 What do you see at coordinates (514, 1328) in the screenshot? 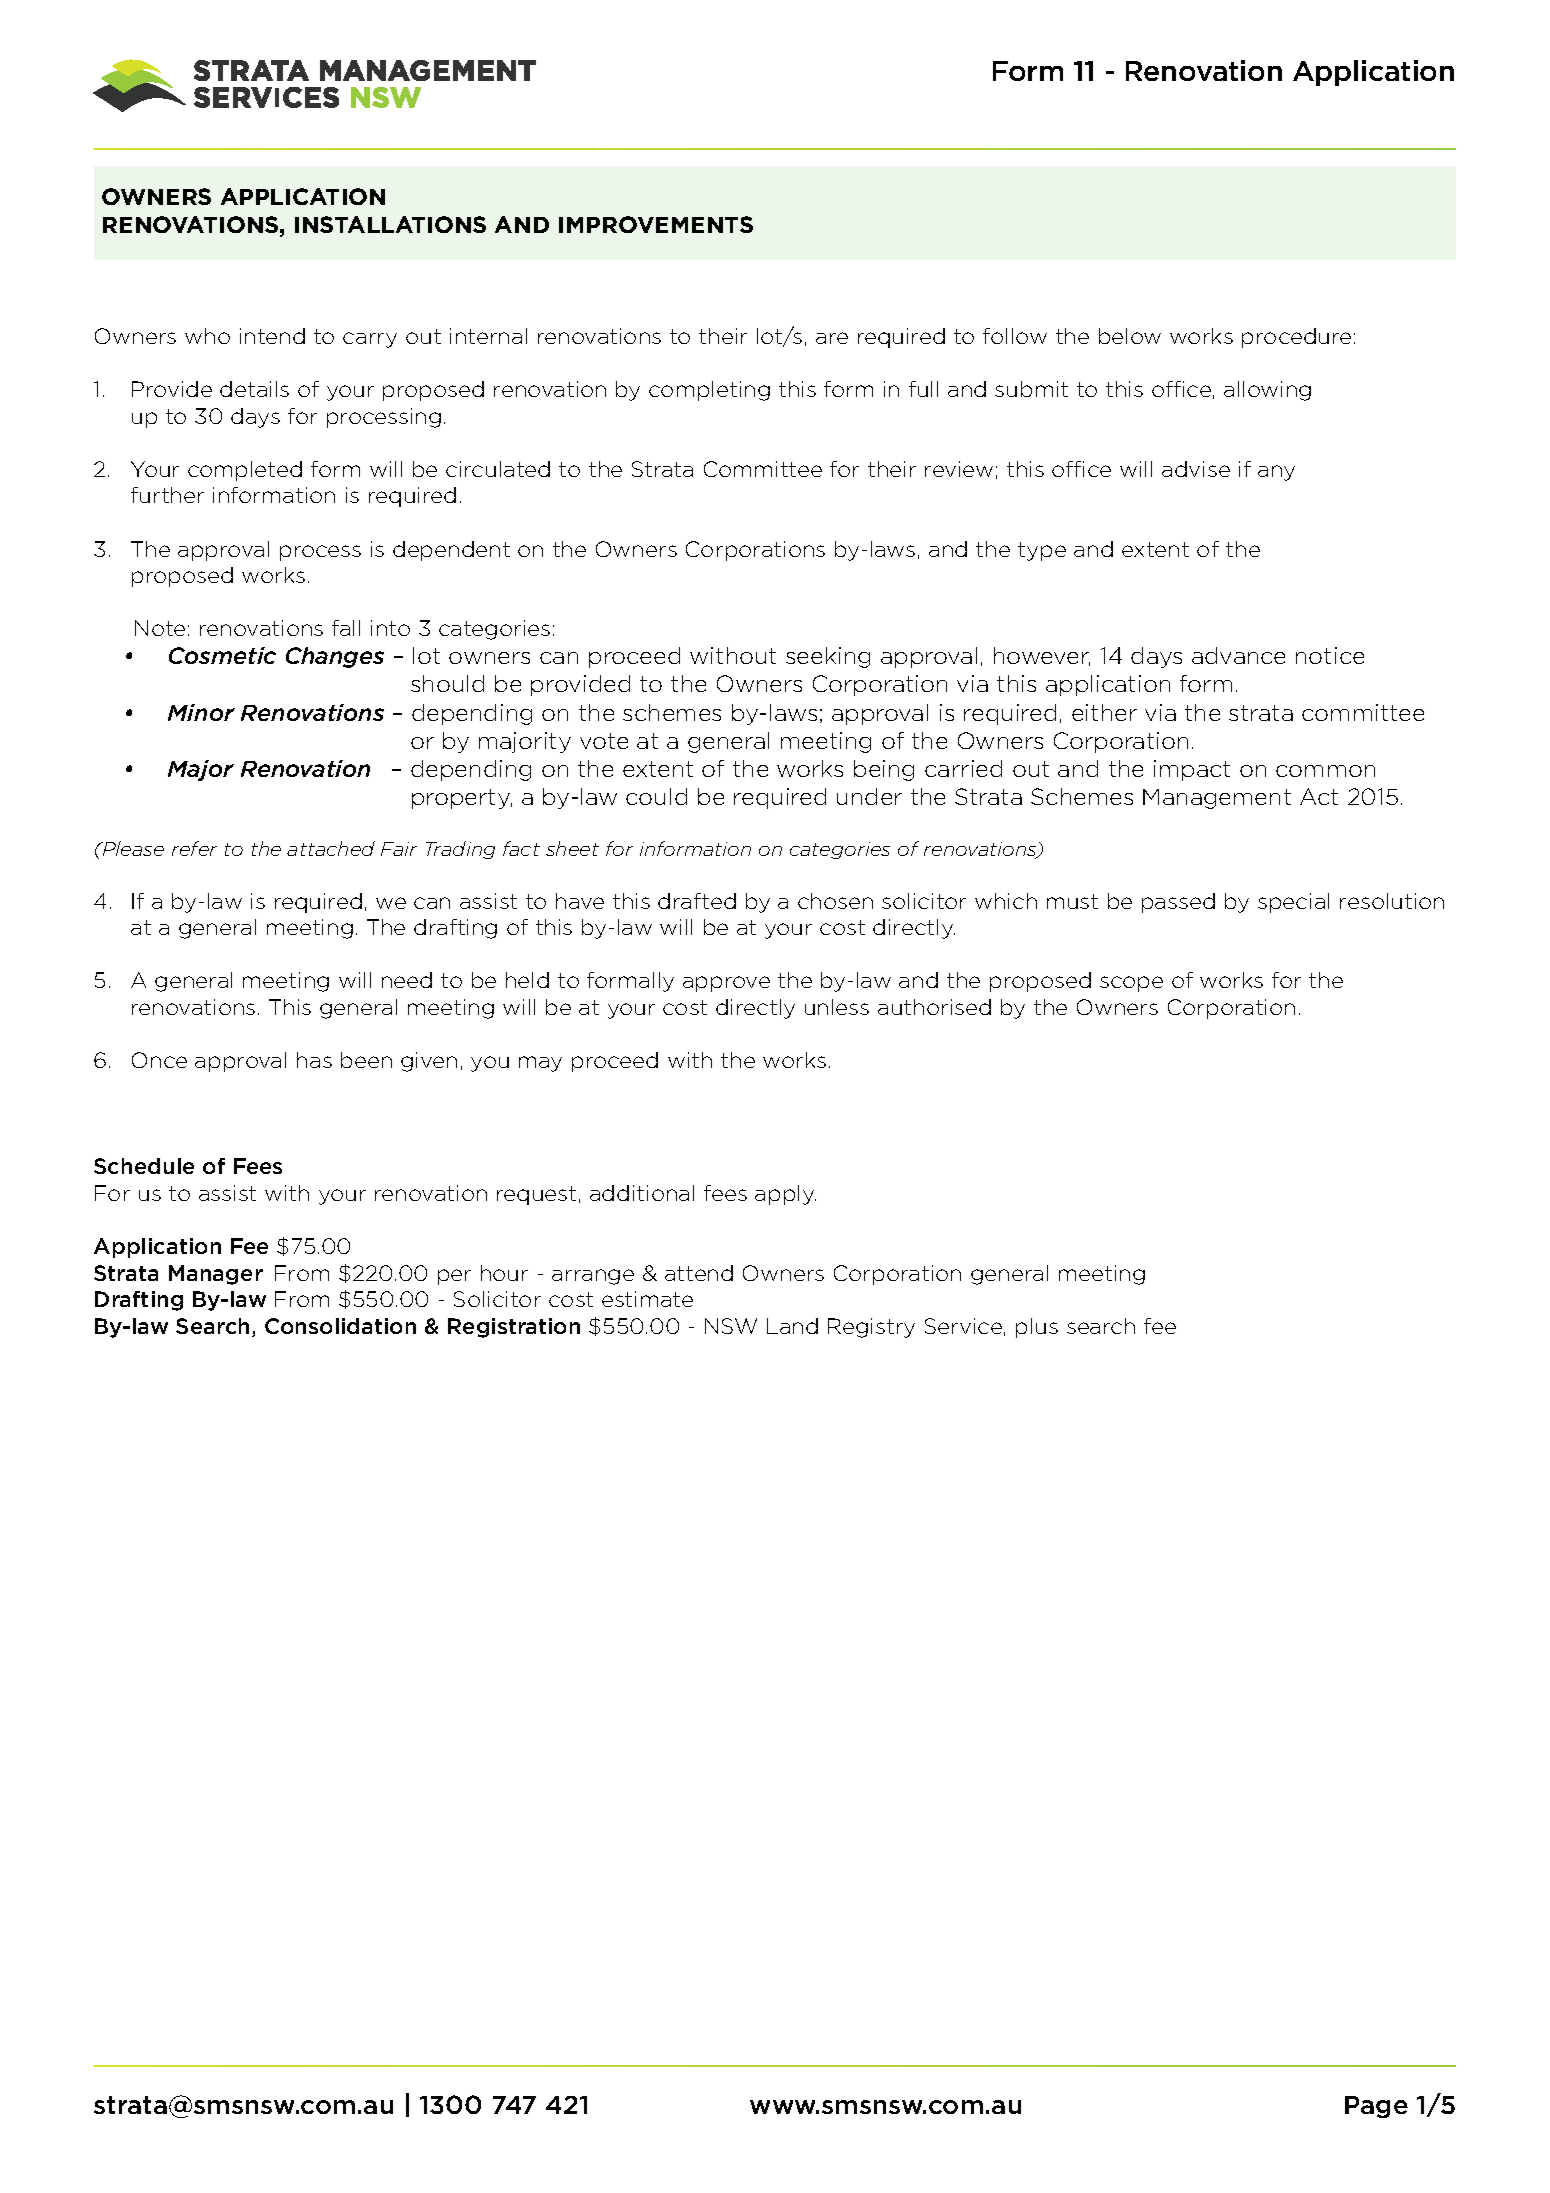
I see `Registration` at bounding box center [514, 1328].
